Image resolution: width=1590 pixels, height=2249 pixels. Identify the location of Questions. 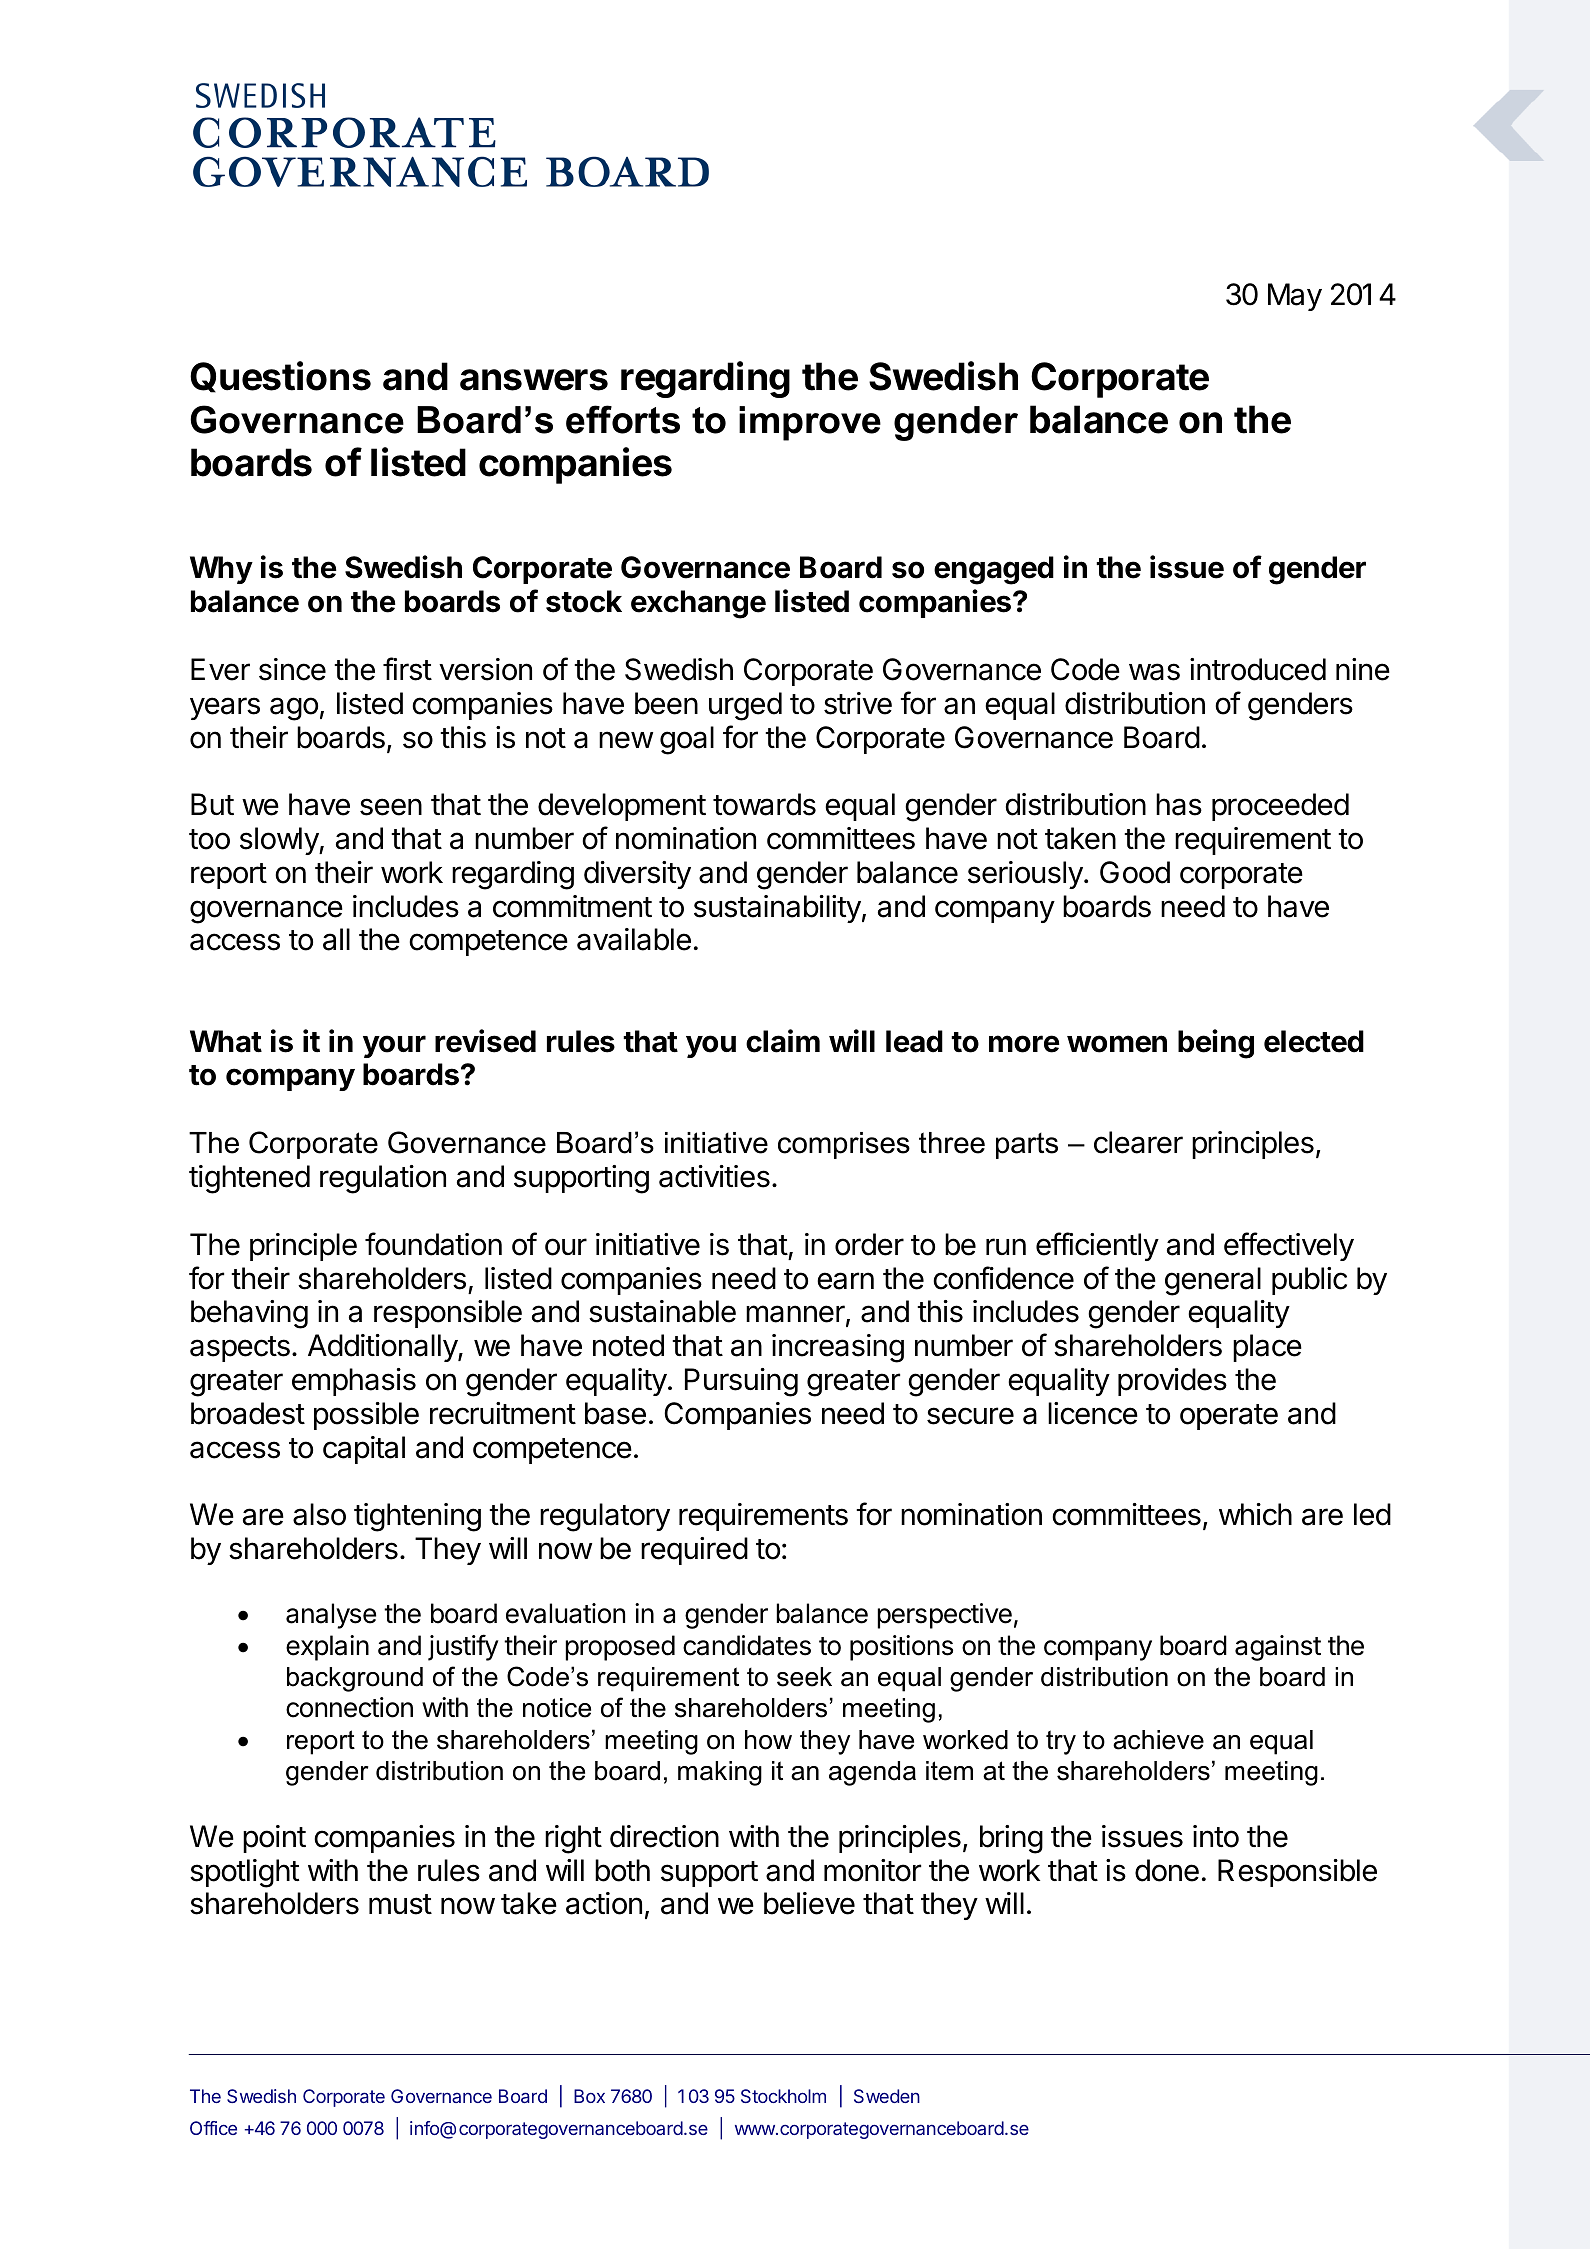
(280, 377).
